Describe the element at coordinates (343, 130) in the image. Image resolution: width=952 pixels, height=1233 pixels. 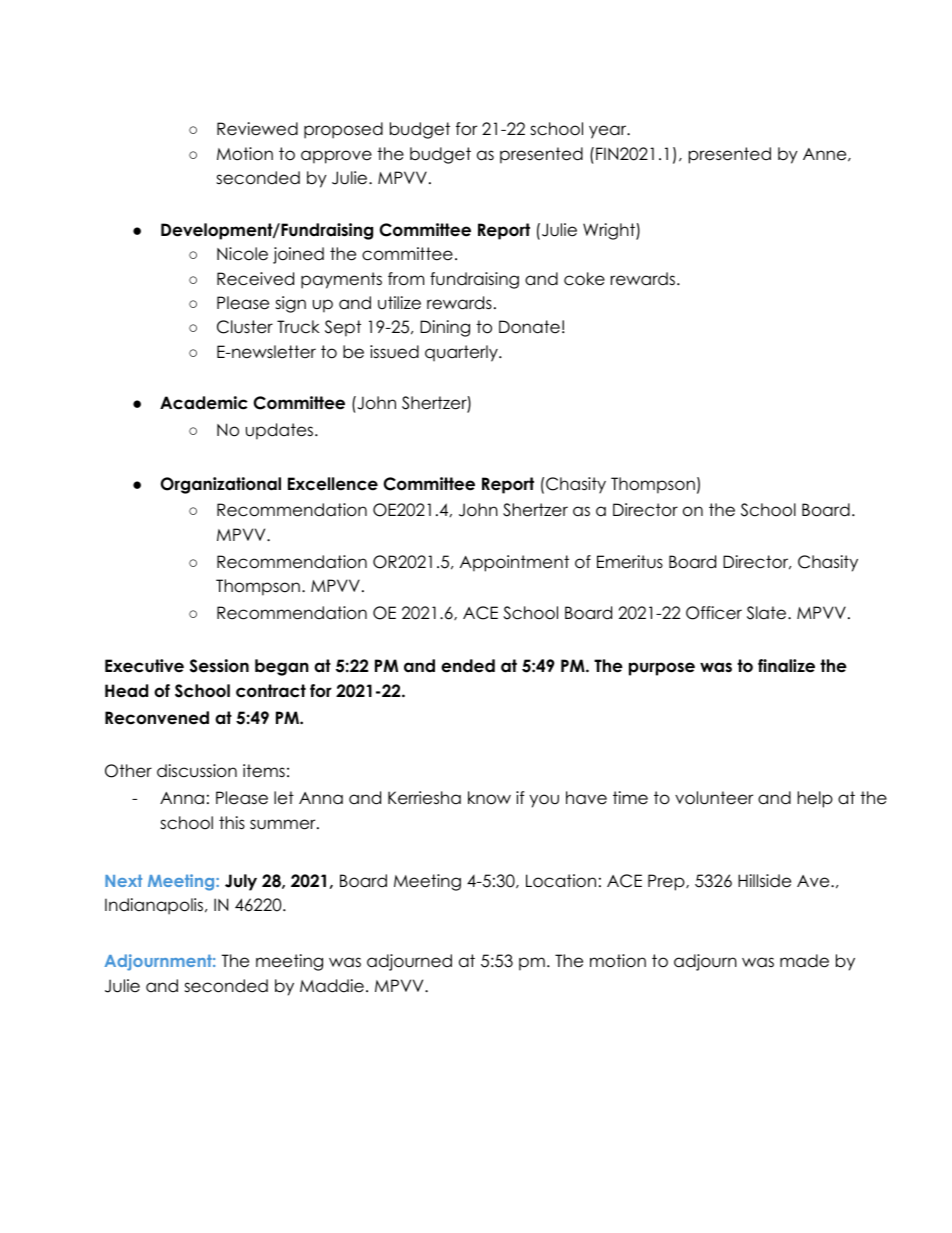
I see `proposed` at that location.
